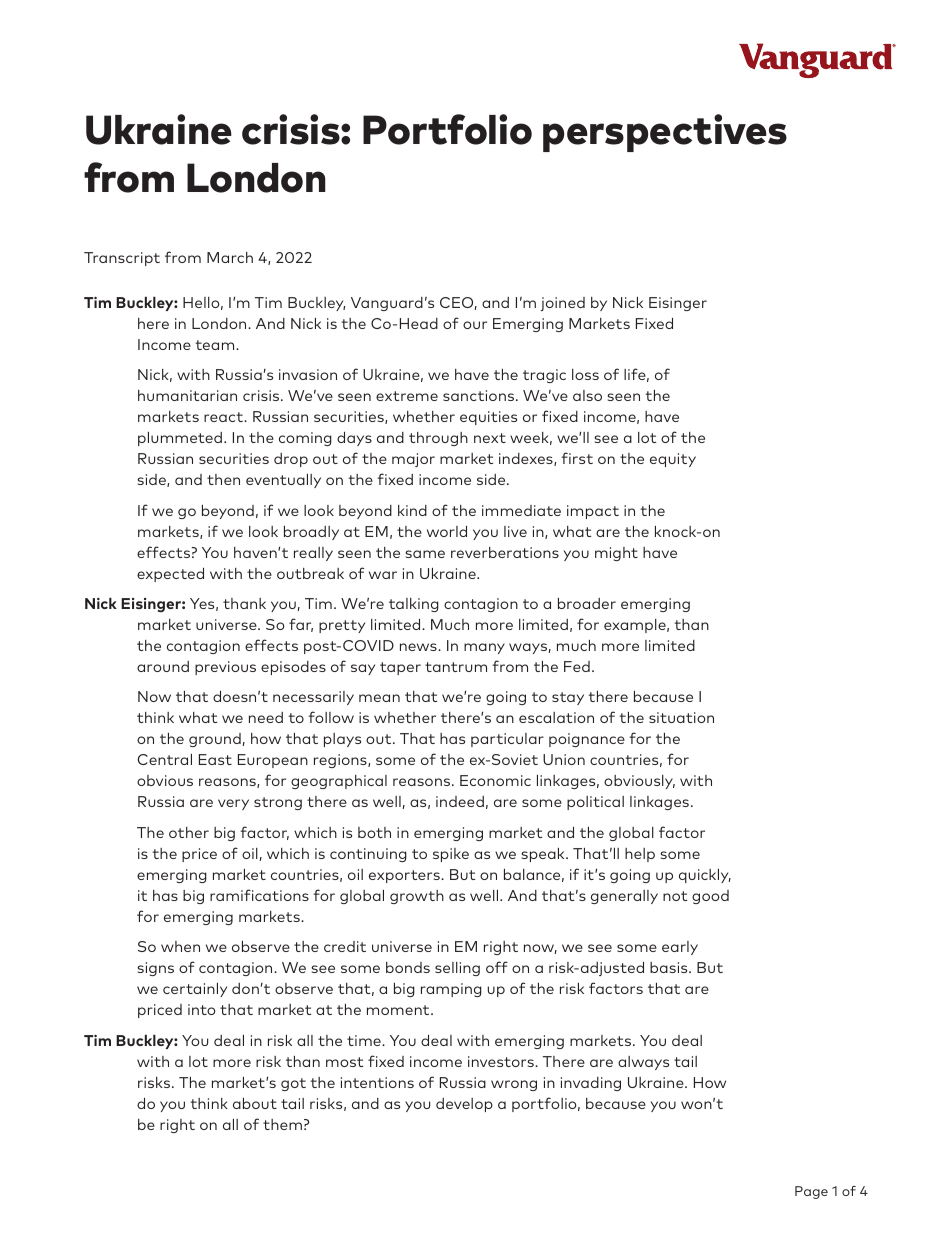 Image resolution: width=952 pixels, height=1233 pixels. Describe the element at coordinates (255, 1103) in the screenshot. I see `about` at that location.
